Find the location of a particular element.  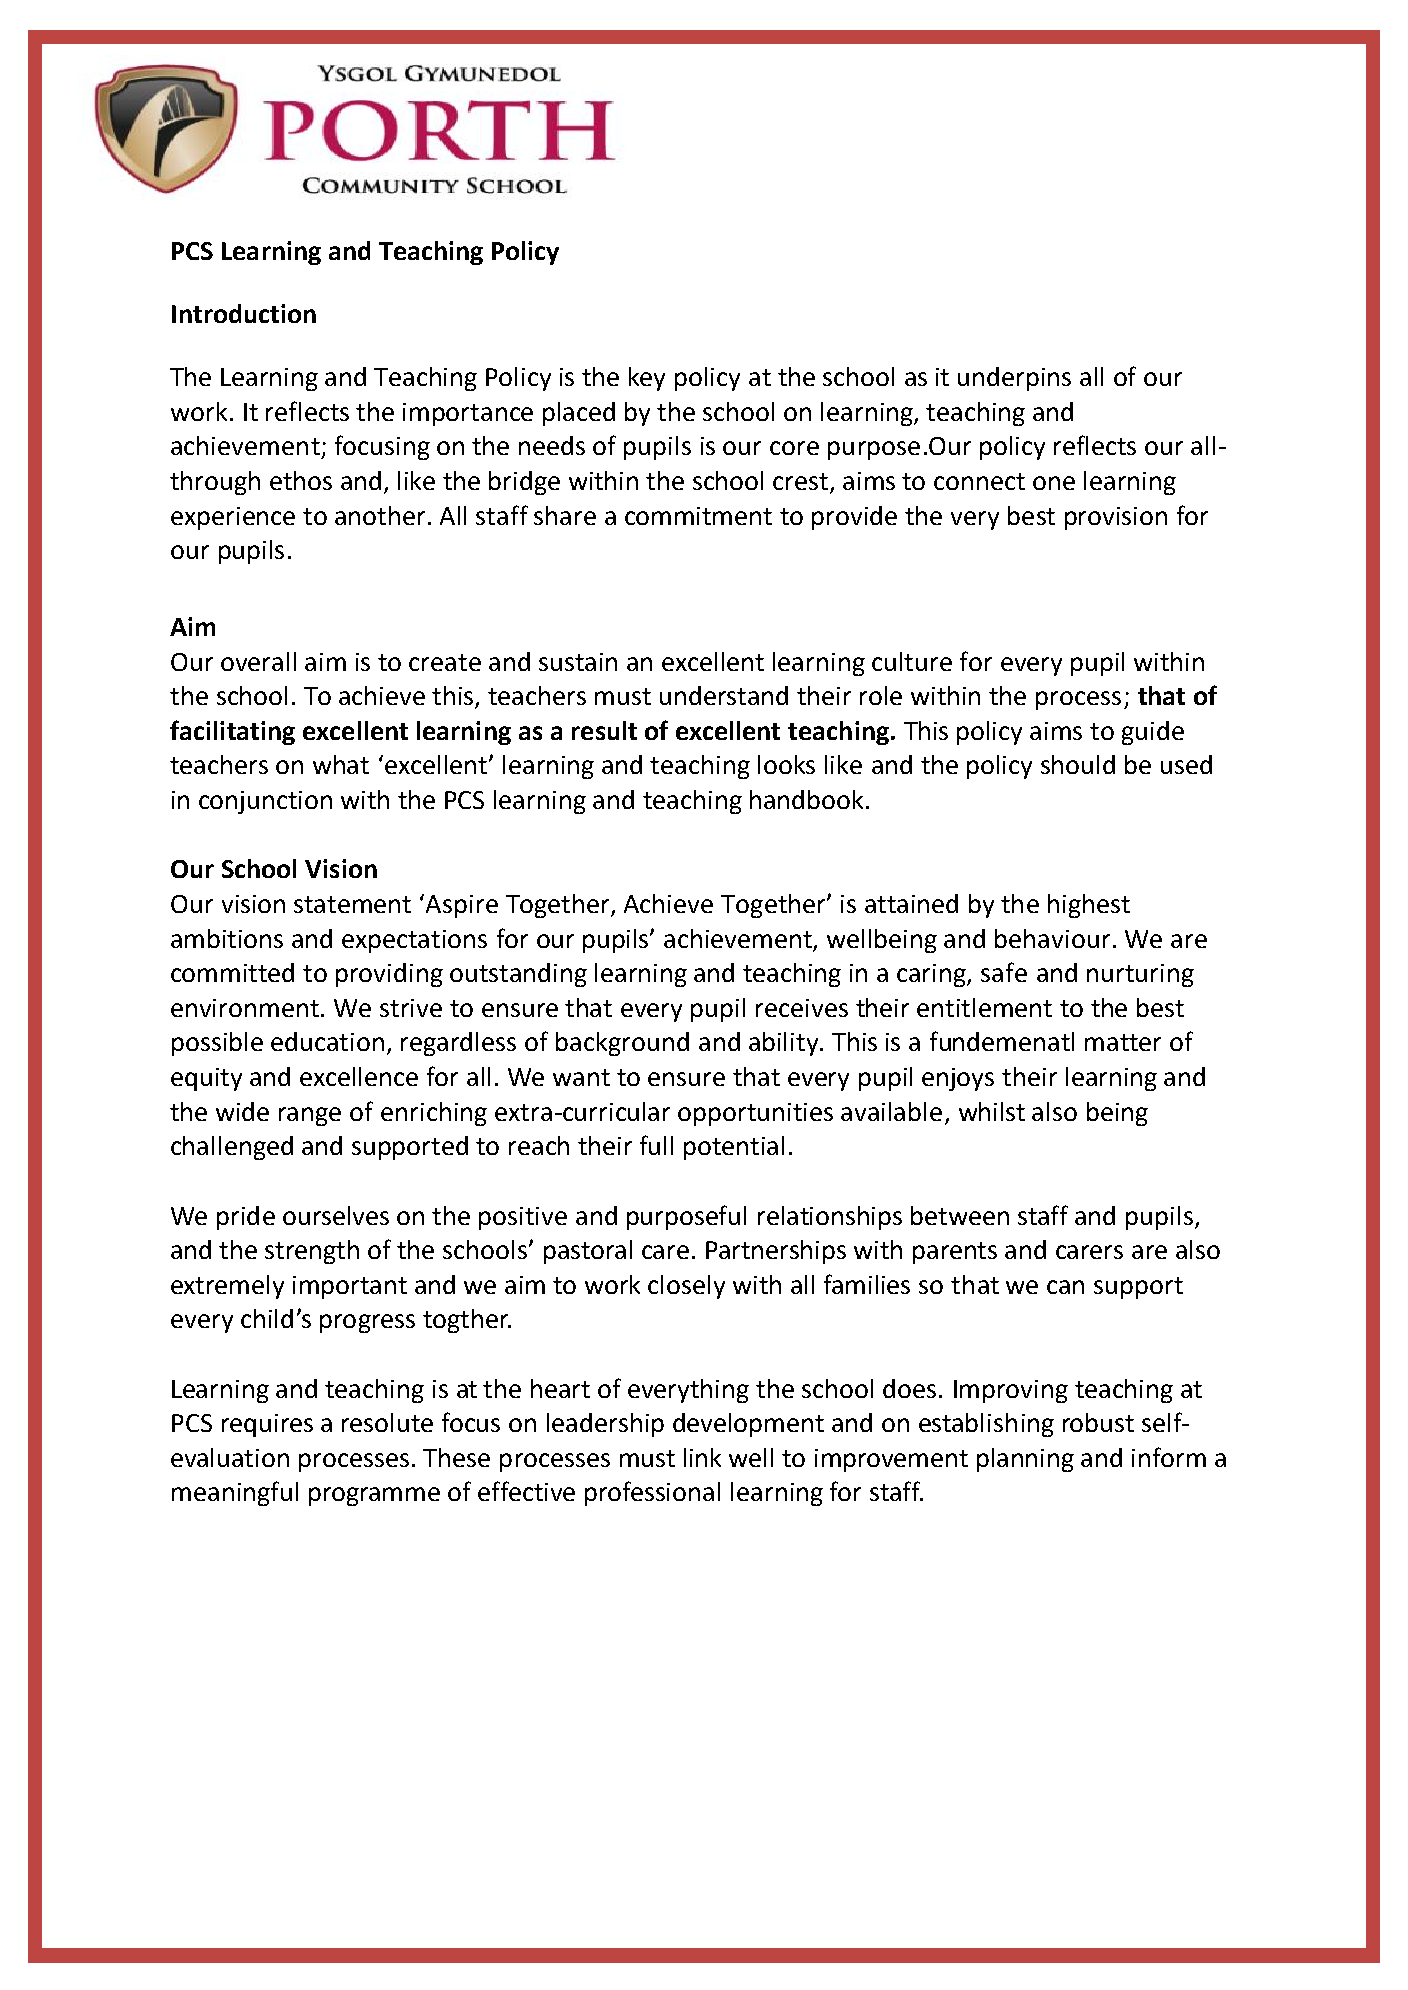

underpins is located at coordinates (1014, 379).
